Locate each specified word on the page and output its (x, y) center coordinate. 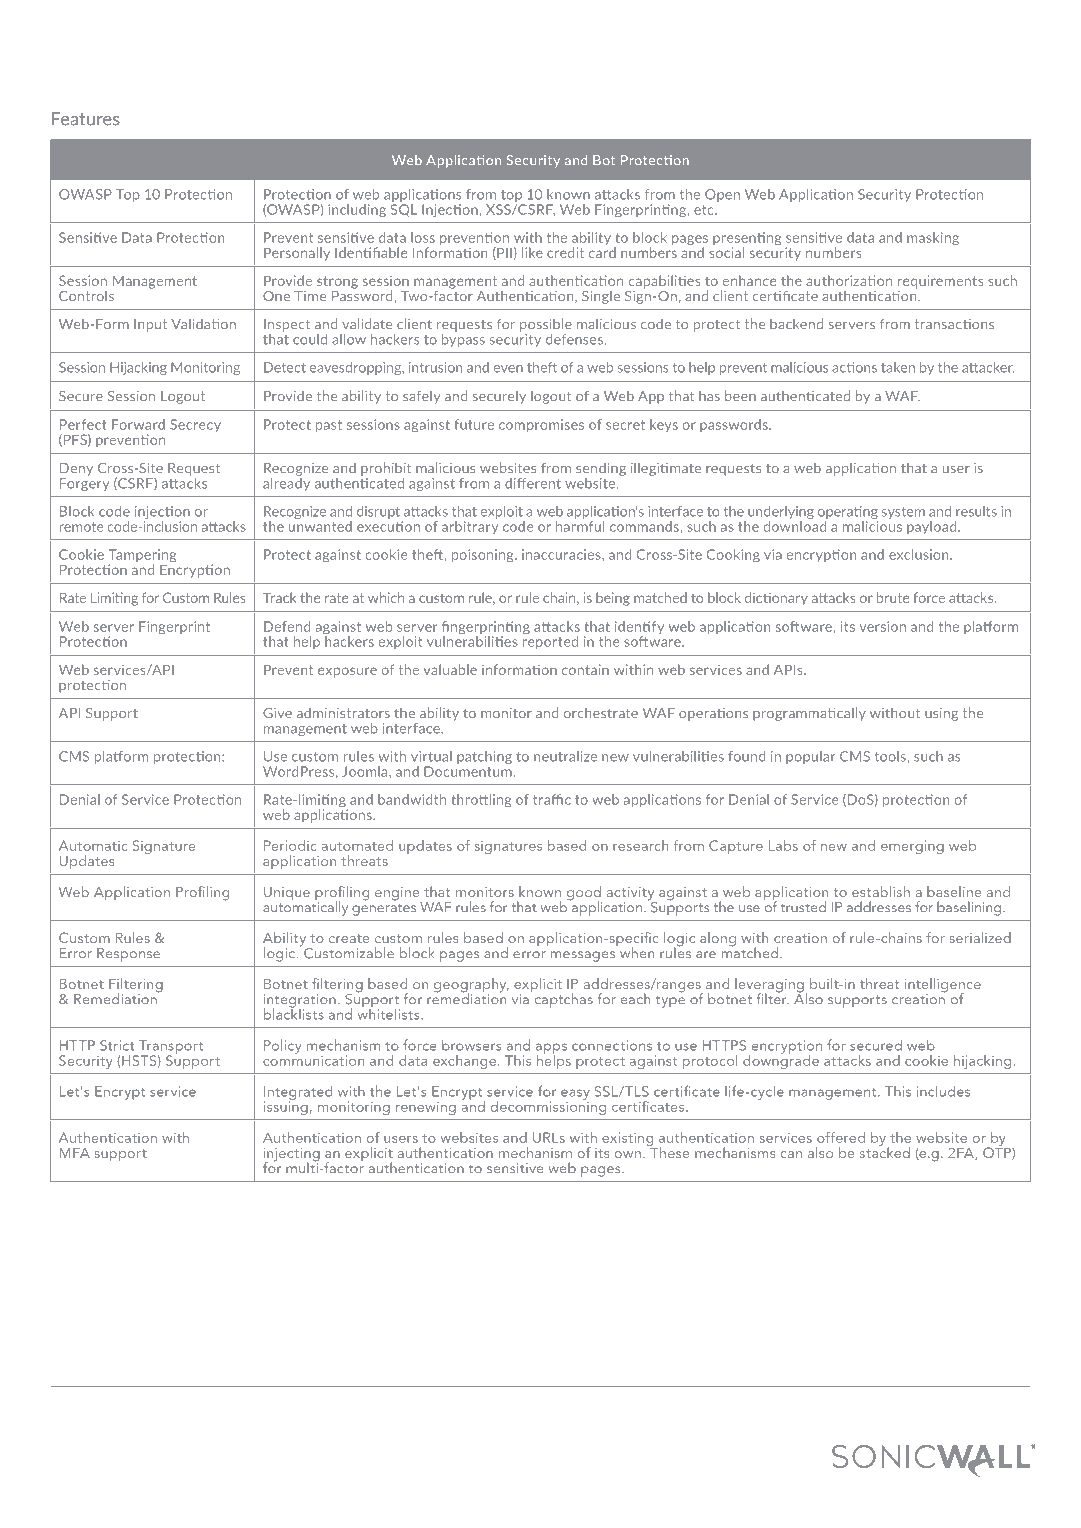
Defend (287, 626)
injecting (292, 1156)
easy (575, 1095)
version (883, 626)
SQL (404, 209)
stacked (885, 1151)
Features (86, 119)
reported (550, 642)
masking (933, 239)
